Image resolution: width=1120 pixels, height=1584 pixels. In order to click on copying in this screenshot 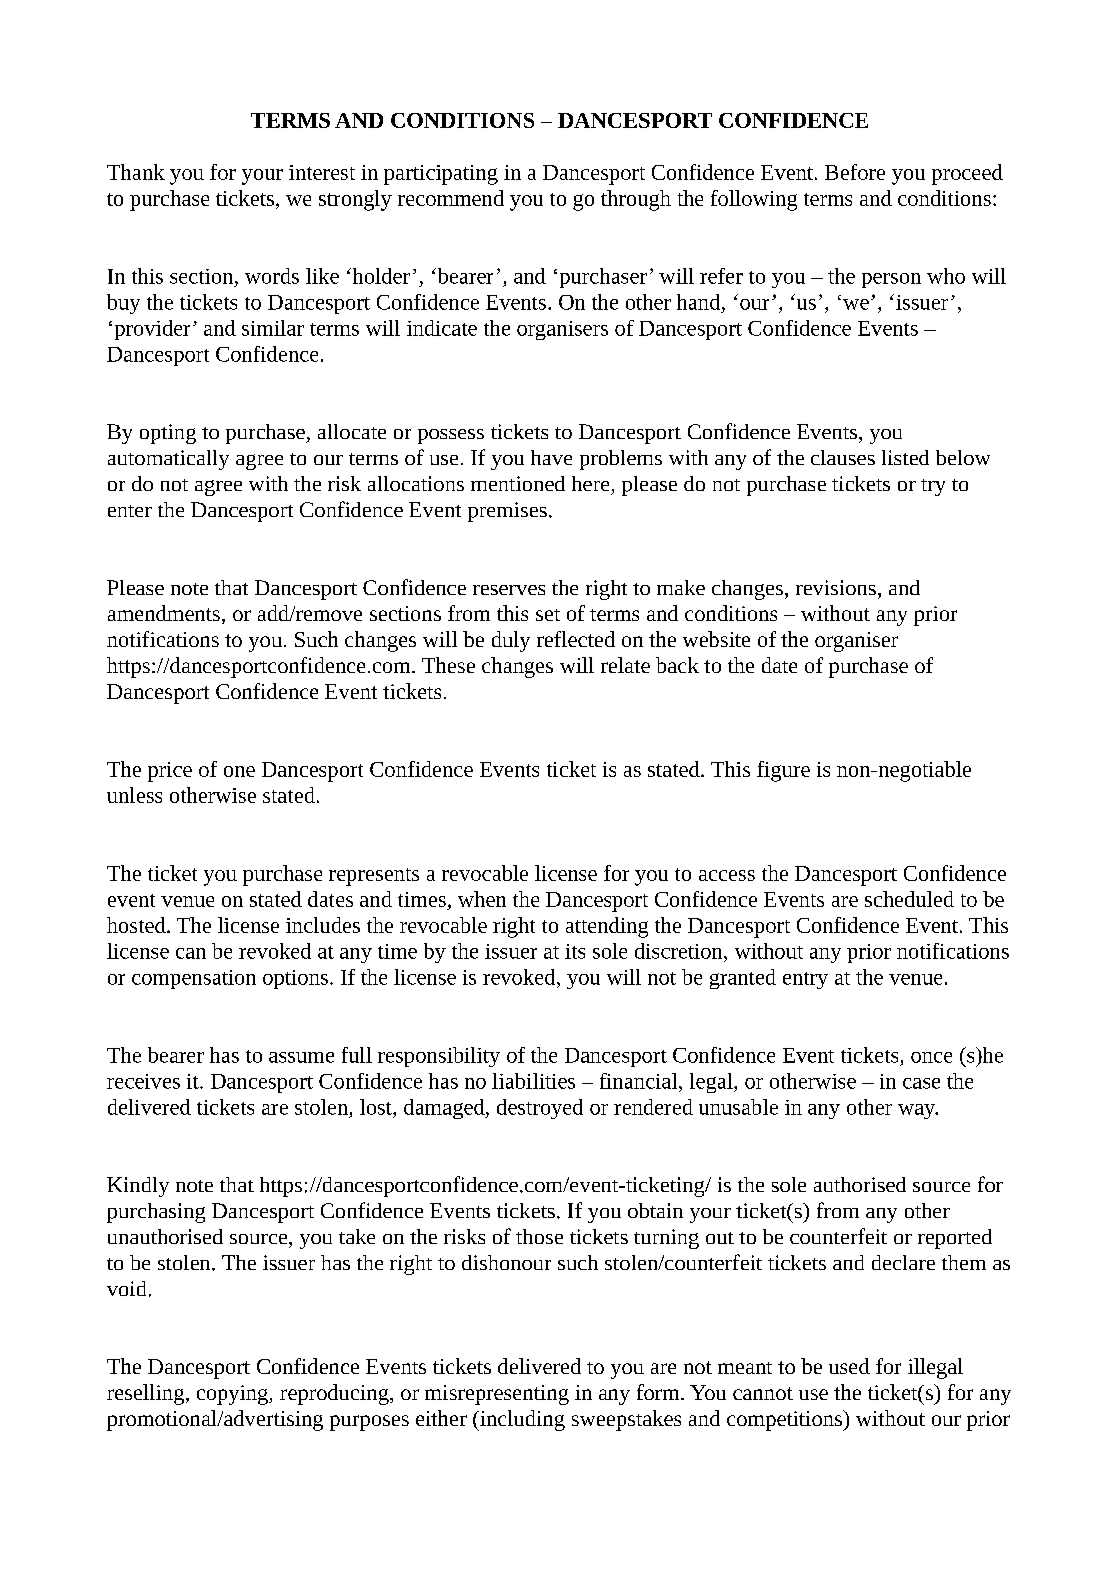, I will do `click(233, 1395)`.
